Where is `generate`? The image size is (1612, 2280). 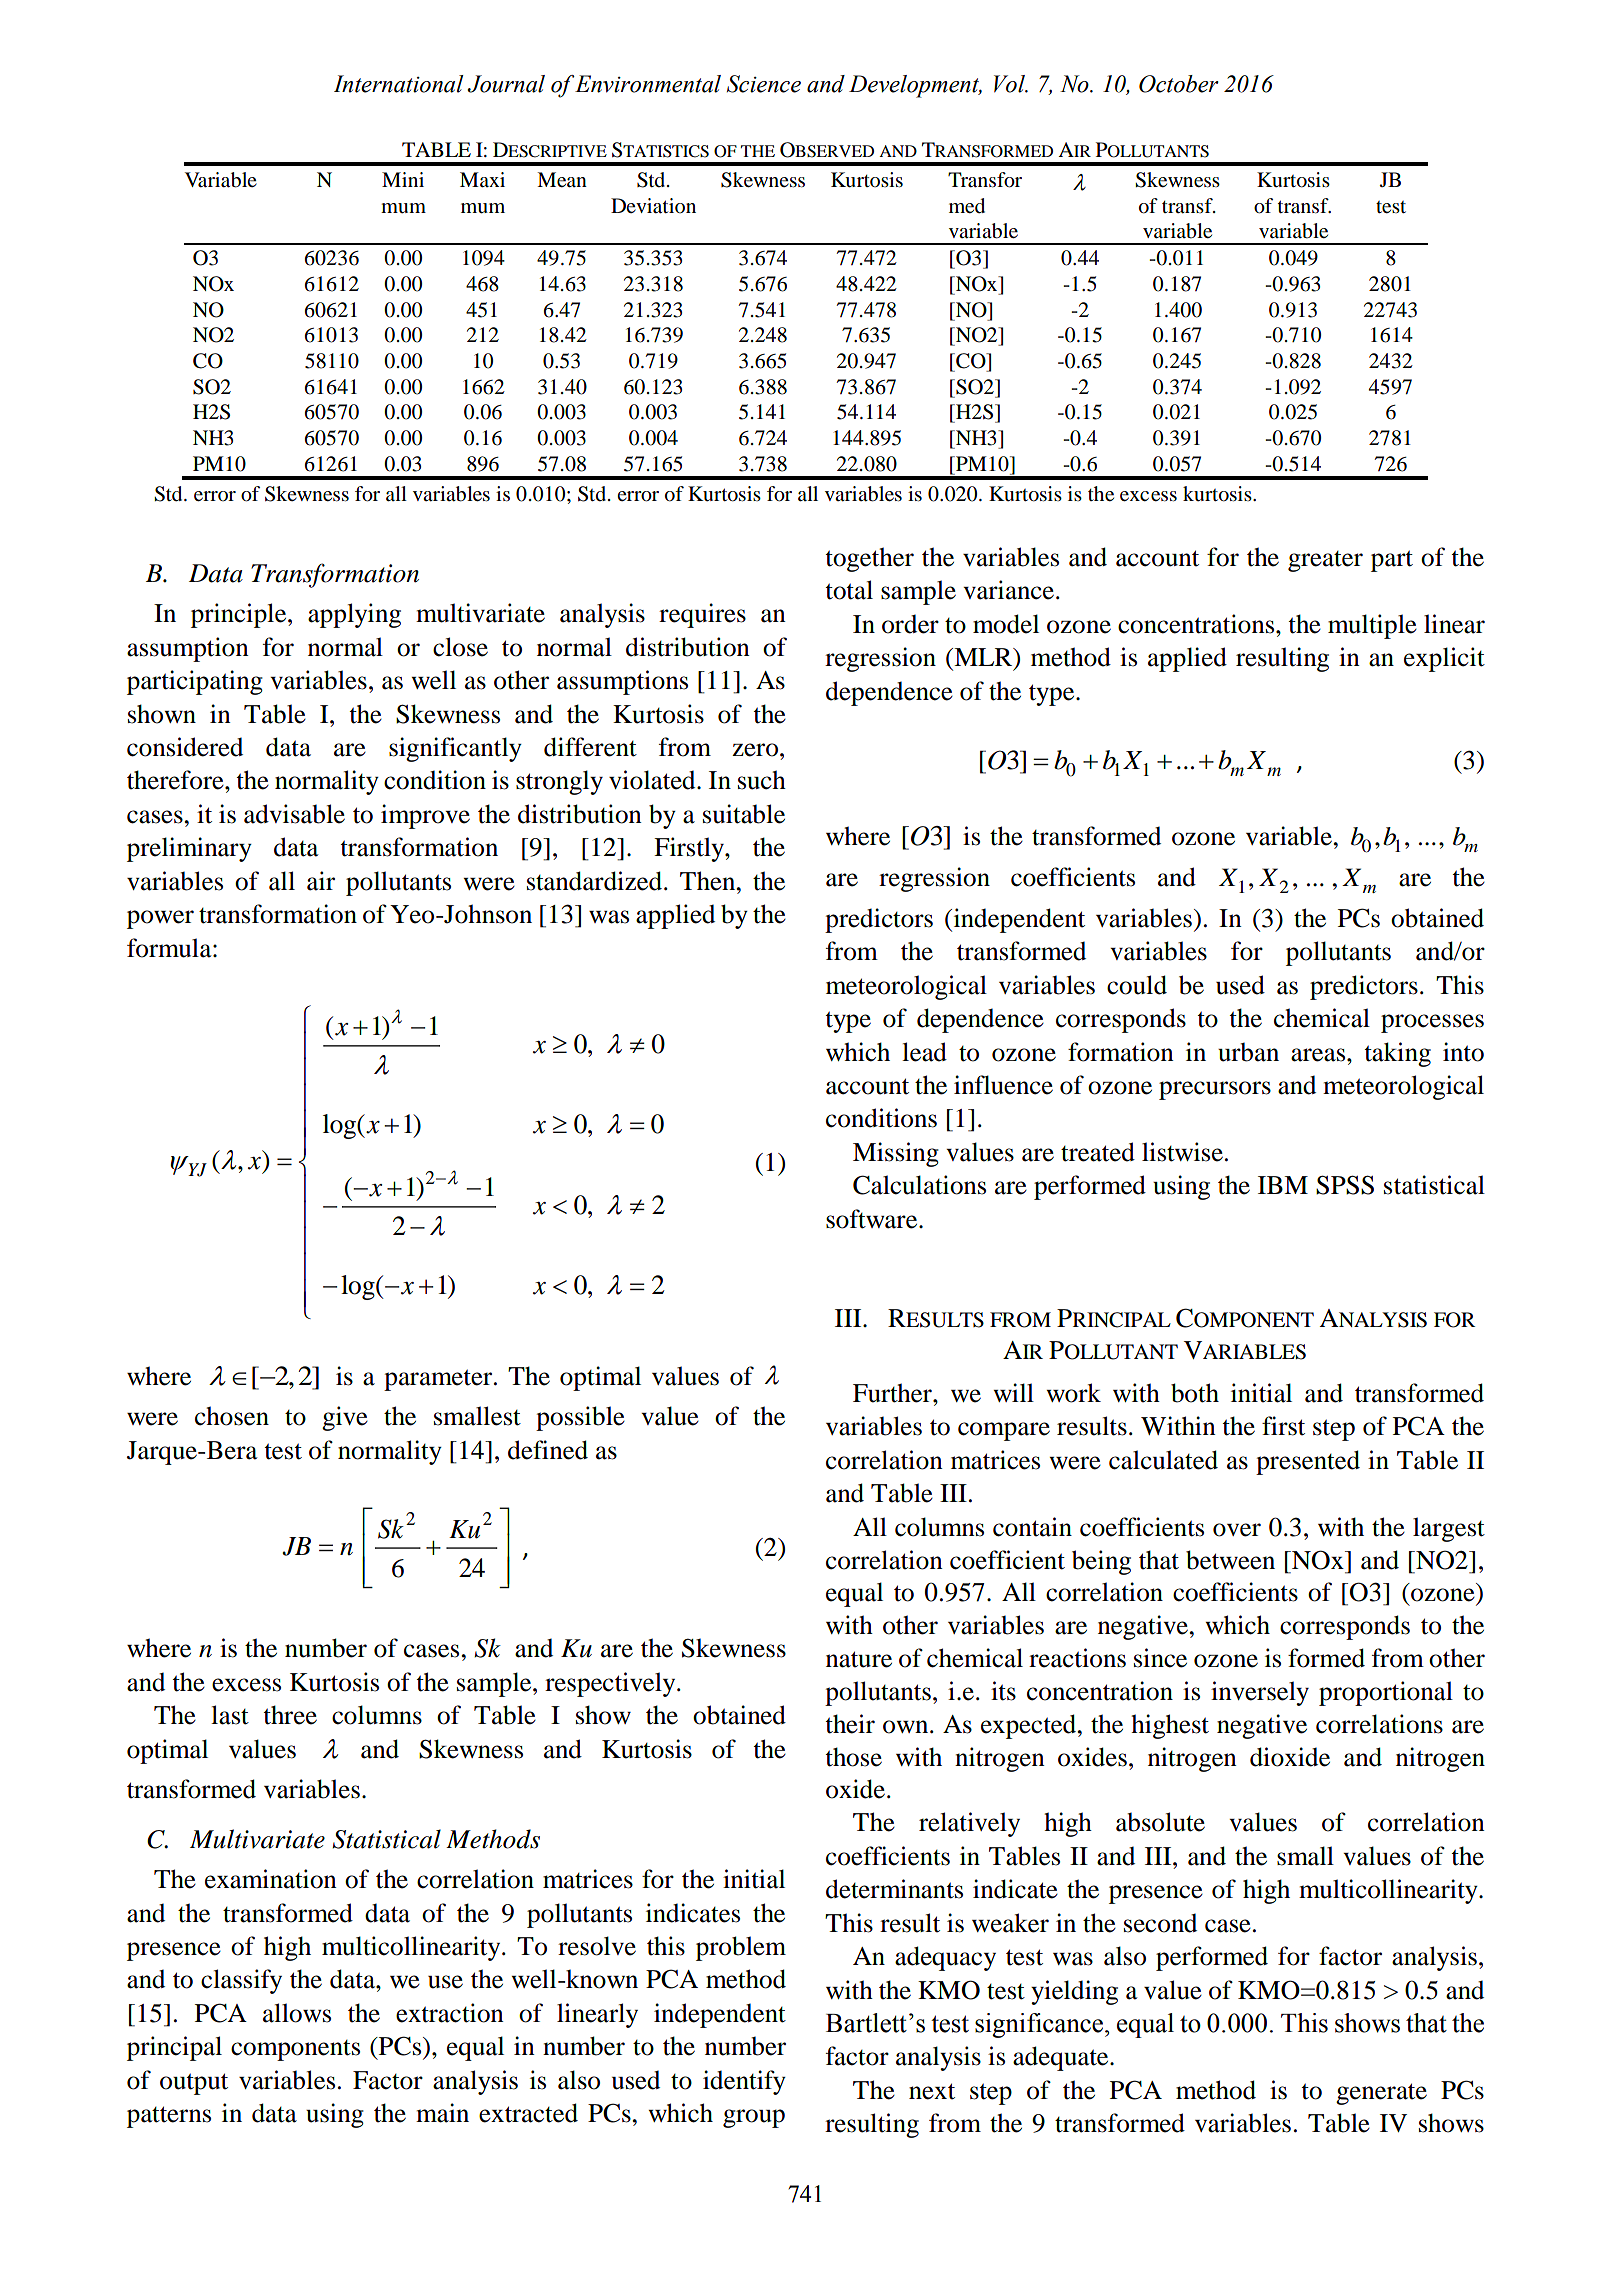 generate is located at coordinates (1381, 2094).
